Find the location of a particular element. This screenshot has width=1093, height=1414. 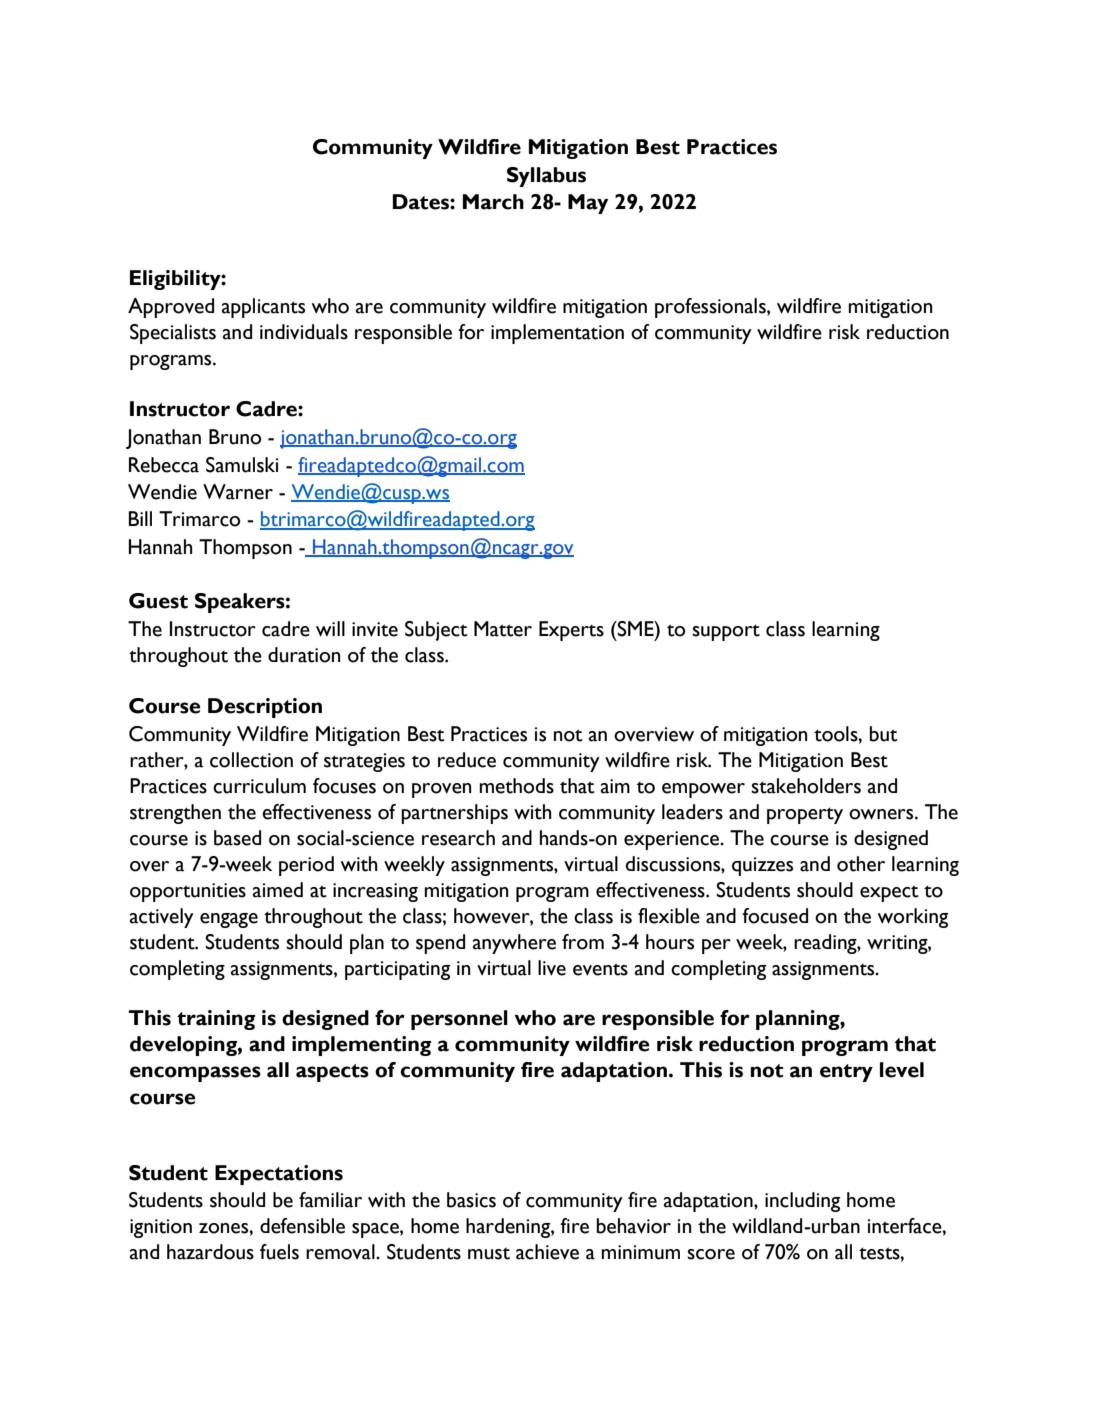

reduce is located at coordinates (467, 760).
